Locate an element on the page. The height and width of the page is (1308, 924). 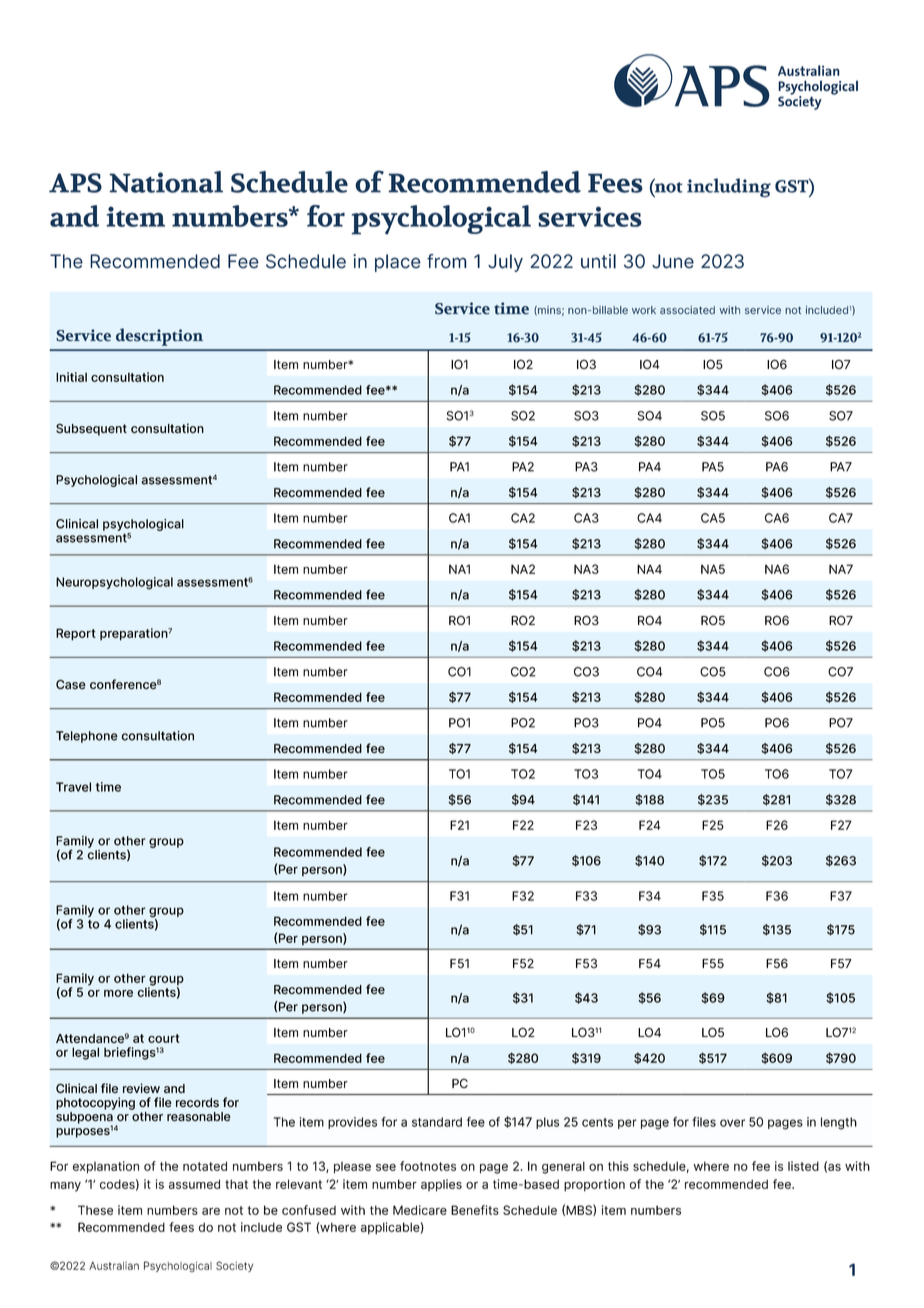
from is located at coordinates (447, 261).
